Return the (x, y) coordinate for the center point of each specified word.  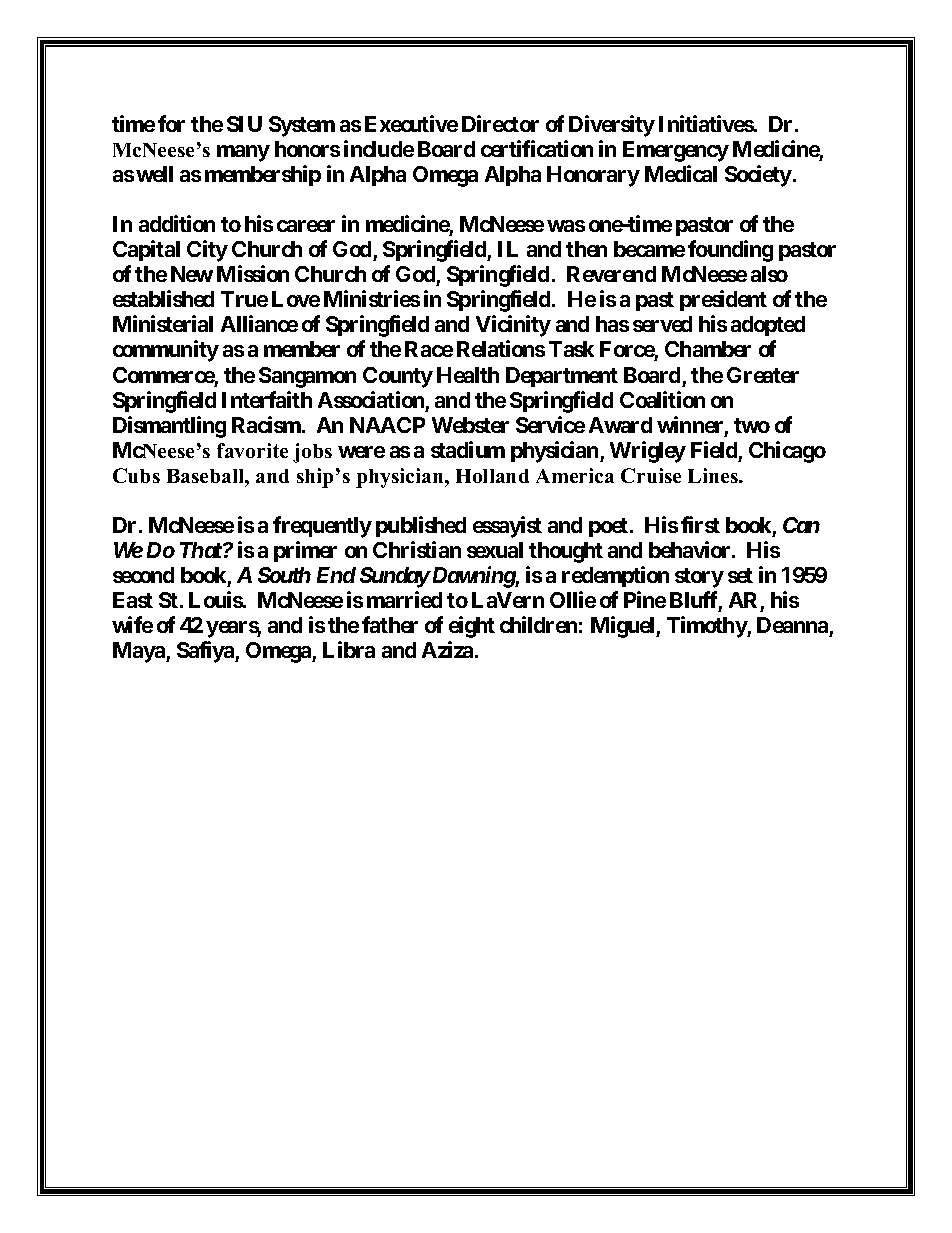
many (243, 153)
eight (472, 627)
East (133, 600)
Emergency (676, 151)
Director (500, 123)
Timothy (707, 627)
